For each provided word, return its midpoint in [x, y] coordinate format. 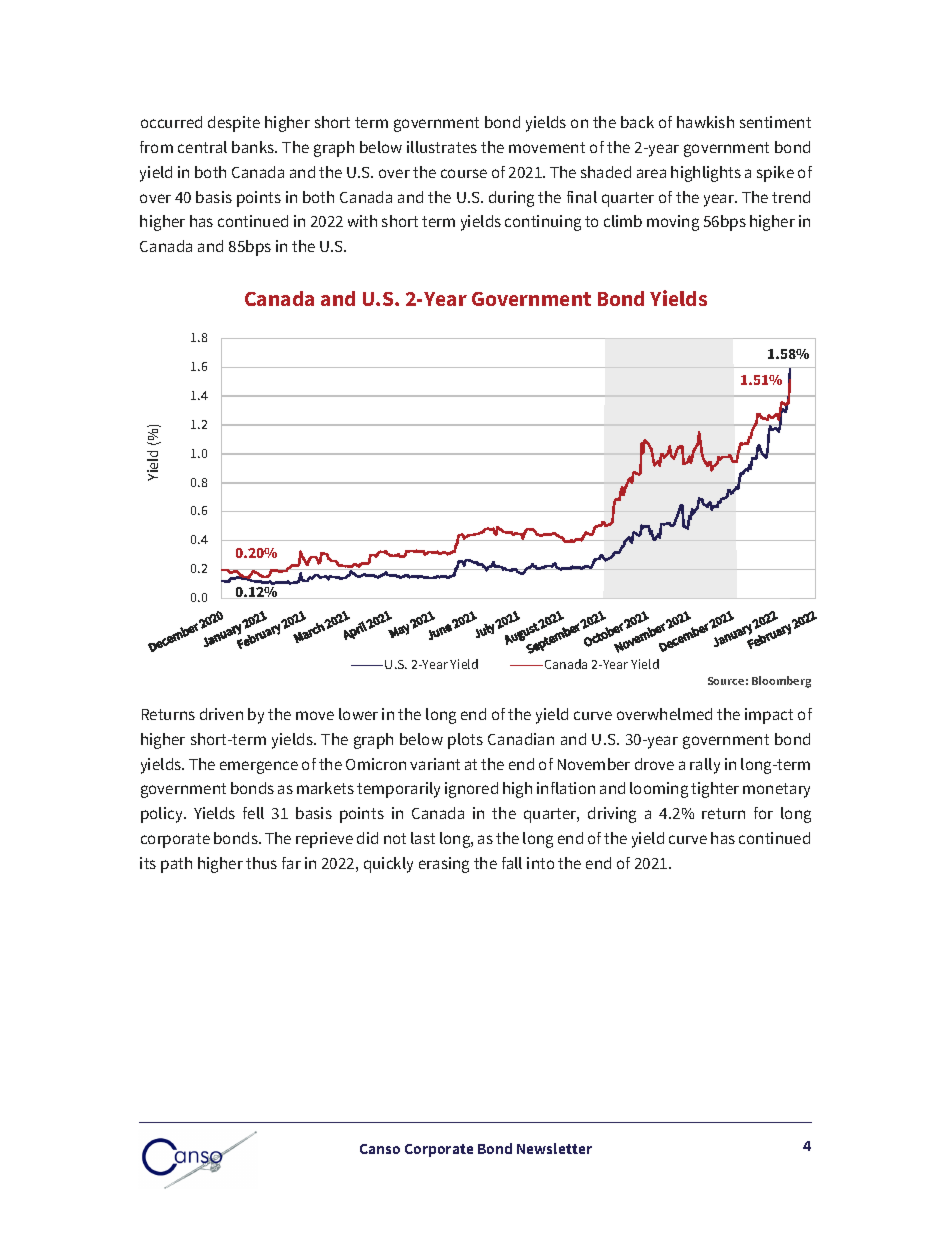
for [763, 813]
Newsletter [554, 1148]
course [464, 173]
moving [673, 223]
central [202, 147]
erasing [444, 865]
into [540, 863]
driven [221, 714]
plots [465, 741]
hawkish [705, 122]
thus [261, 863]
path [176, 865]
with [362, 221]
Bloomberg [781, 682]
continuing [543, 223]
